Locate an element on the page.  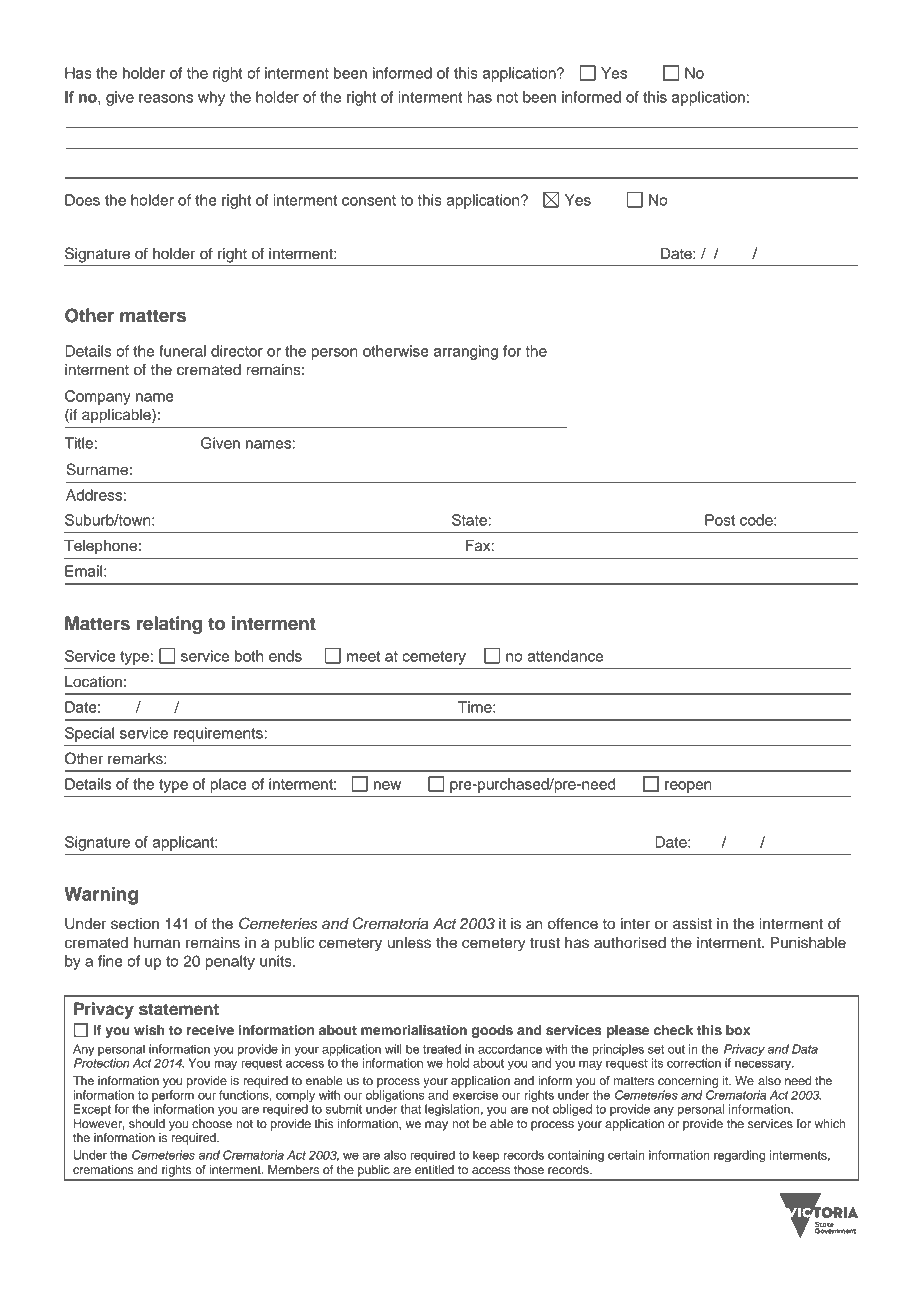
should is located at coordinates (147, 1123).
